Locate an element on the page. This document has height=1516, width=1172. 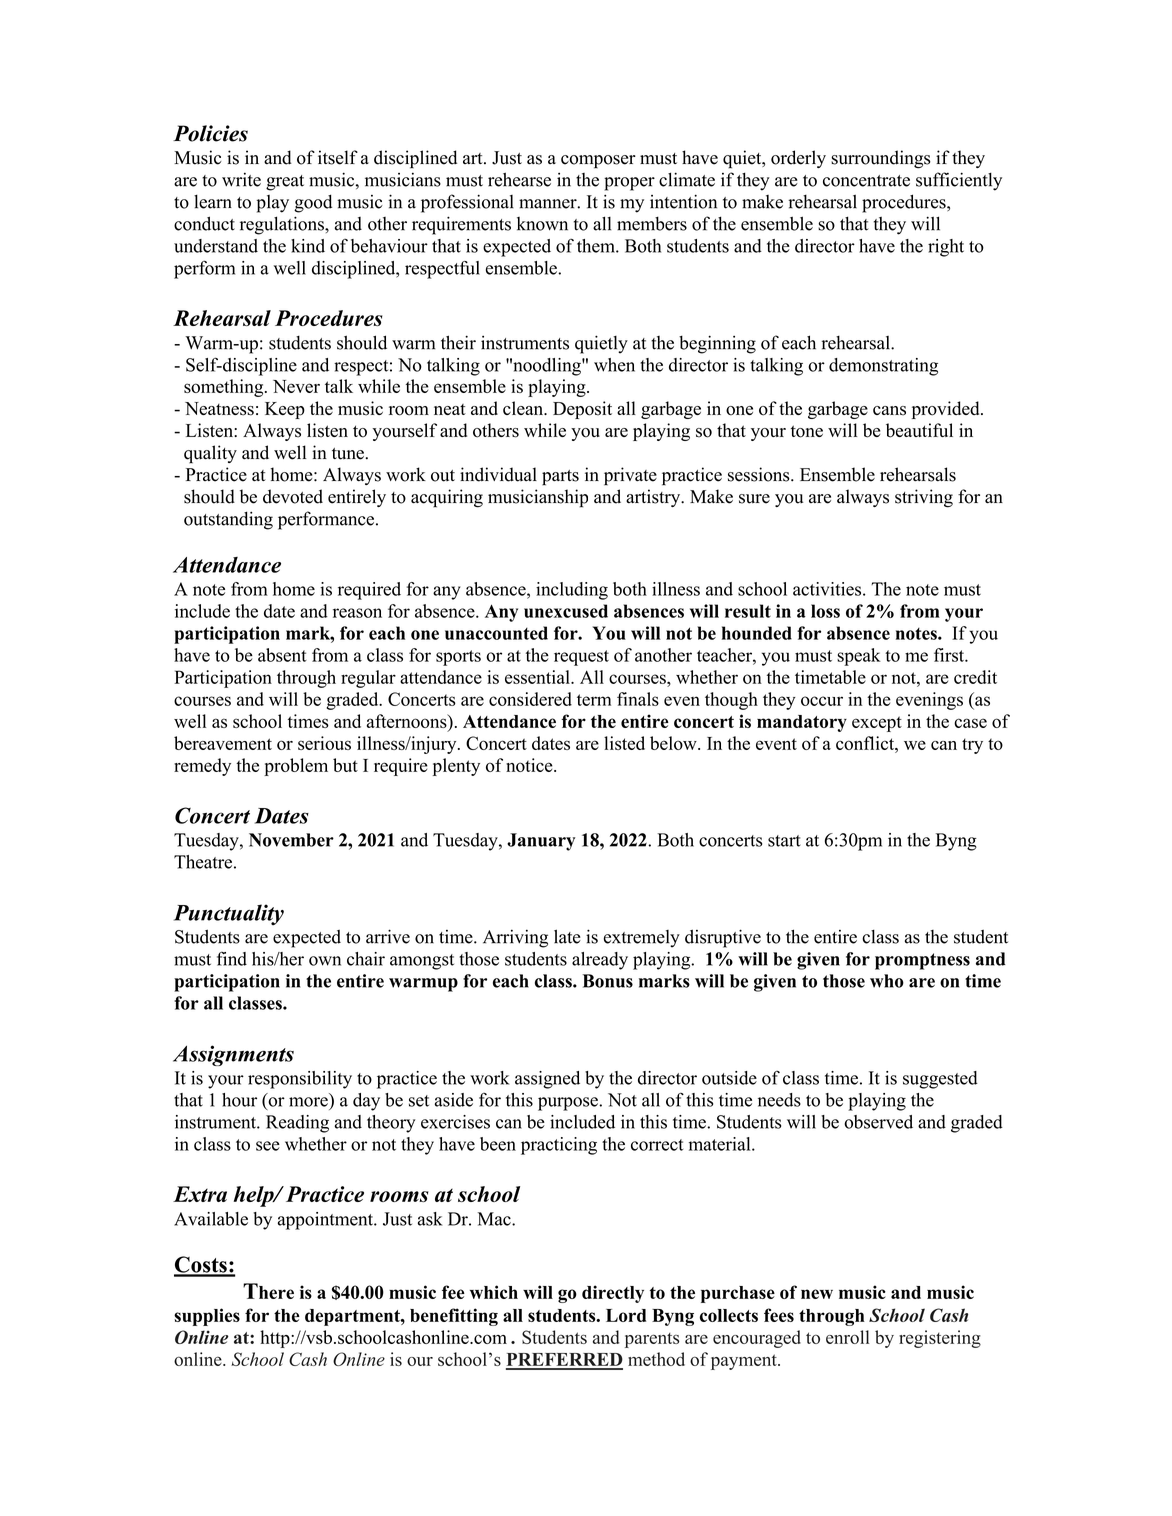
late is located at coordinates (567, 936).
